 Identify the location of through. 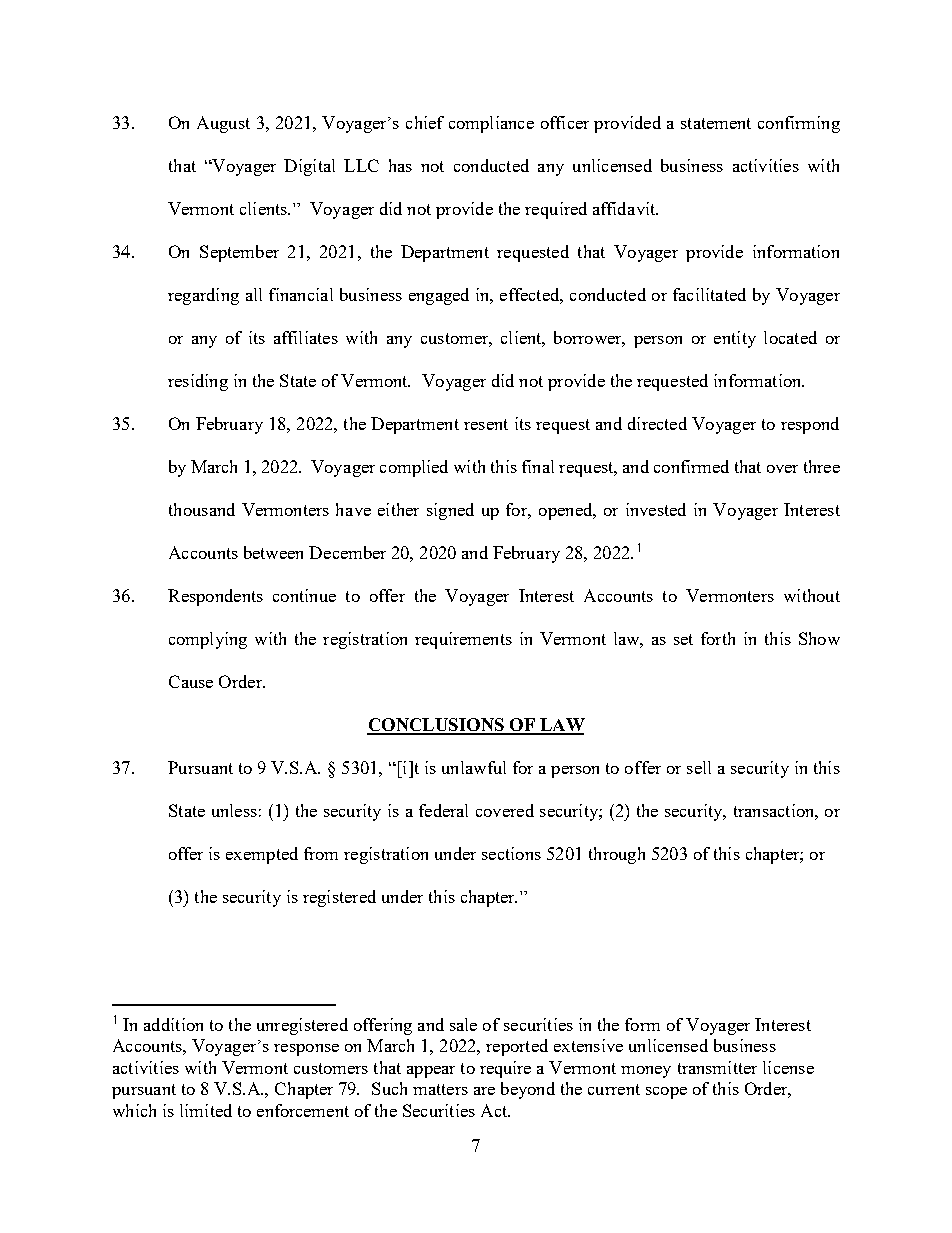
(617, 855).
